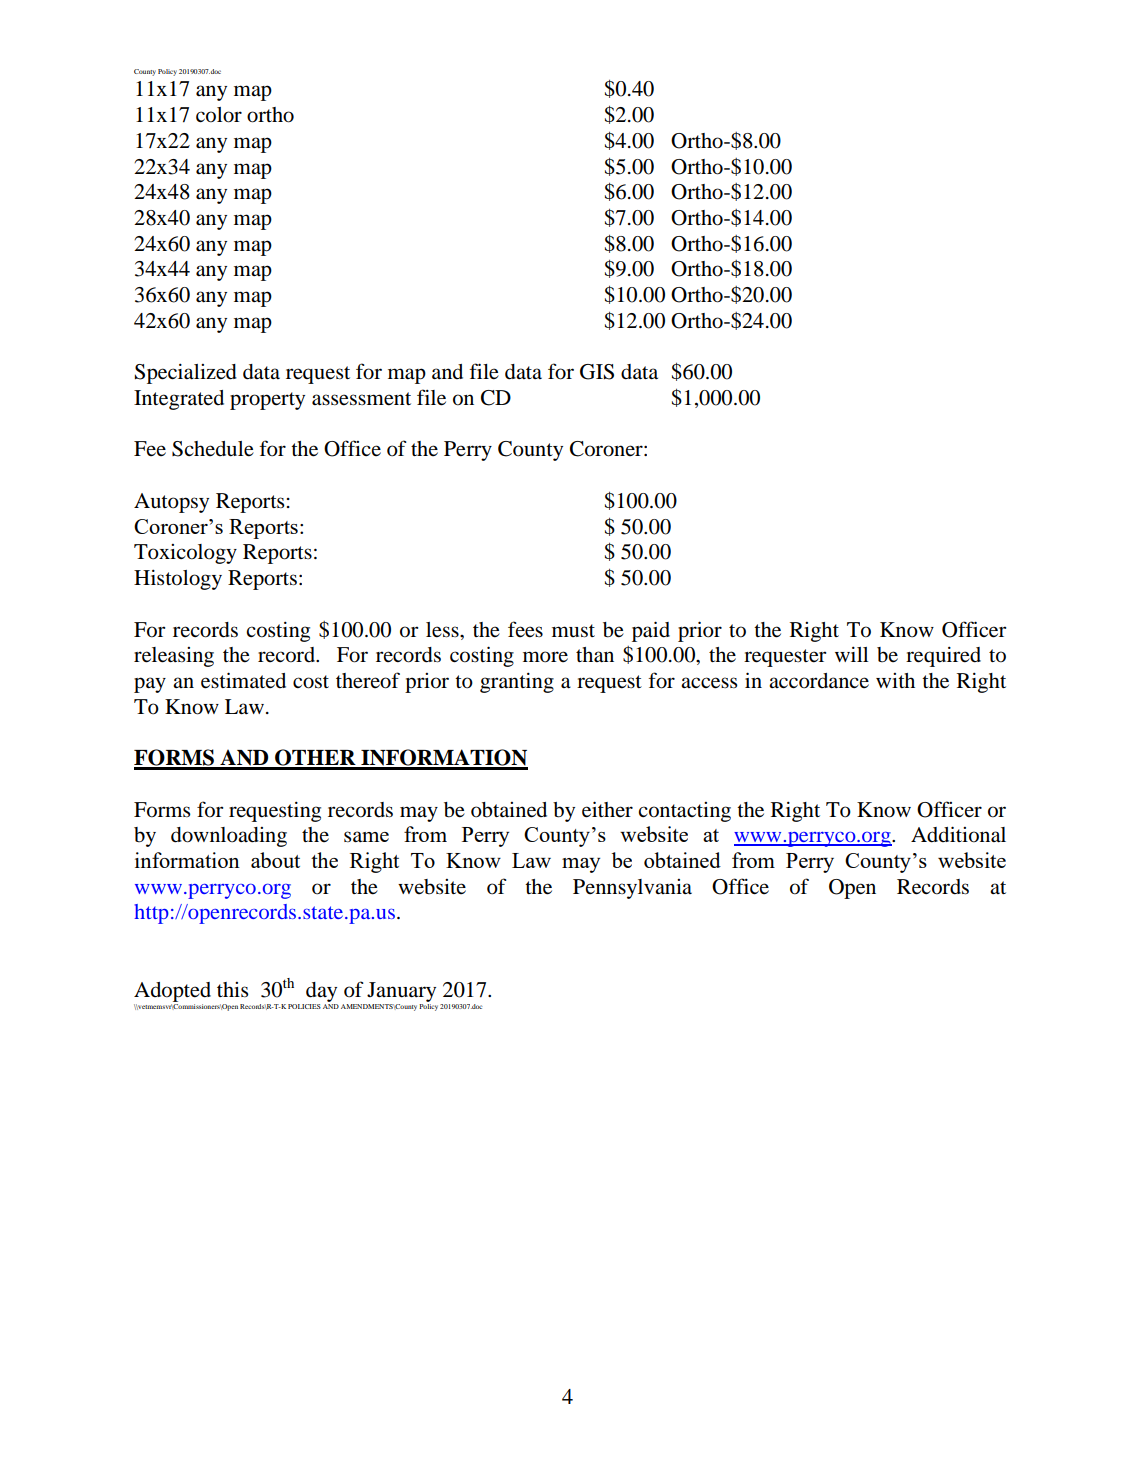 This screenshot has width=1141, height=1476. What do you see at coordinates (361, 399) in the screenshot?
I see `assessment` at bounding box center [361, 399].
